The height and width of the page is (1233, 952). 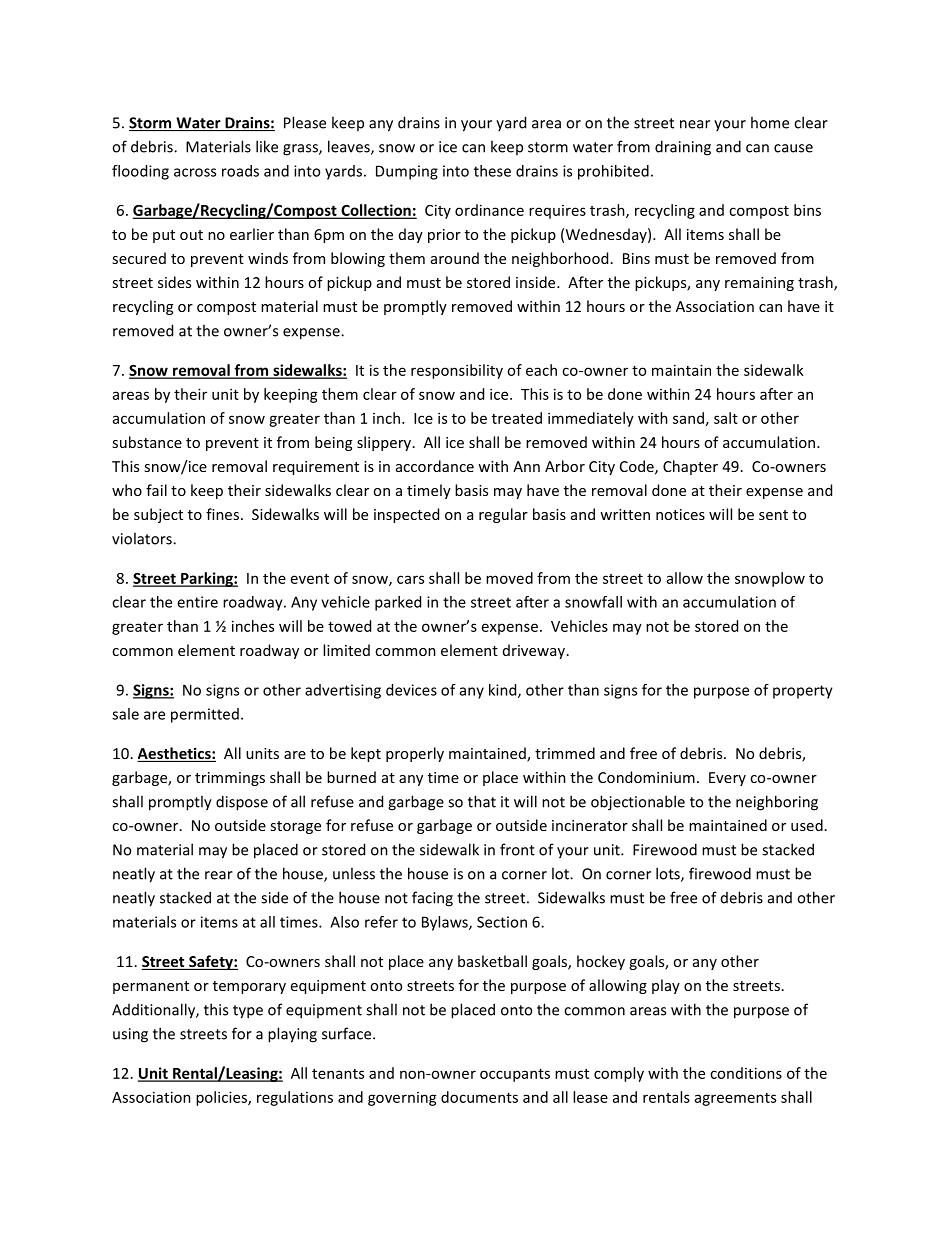 I want to click on rear, so click(x=219, y=875).
